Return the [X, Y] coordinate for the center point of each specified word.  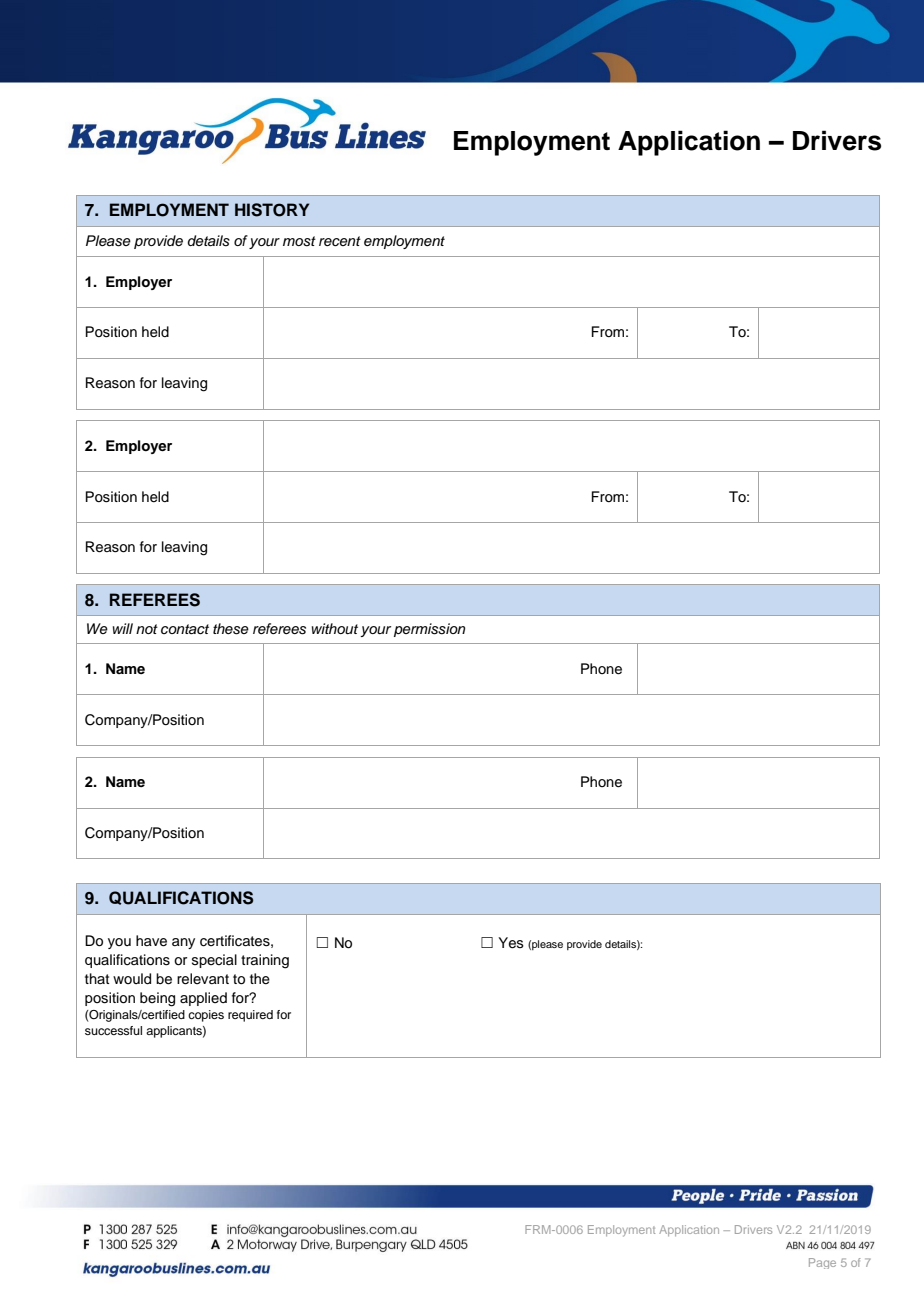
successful [113, 1030]
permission [429, 630]
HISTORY [272, 210]
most [299, 241]
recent [340, 241]
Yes [511, 943]
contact [185, 629]
